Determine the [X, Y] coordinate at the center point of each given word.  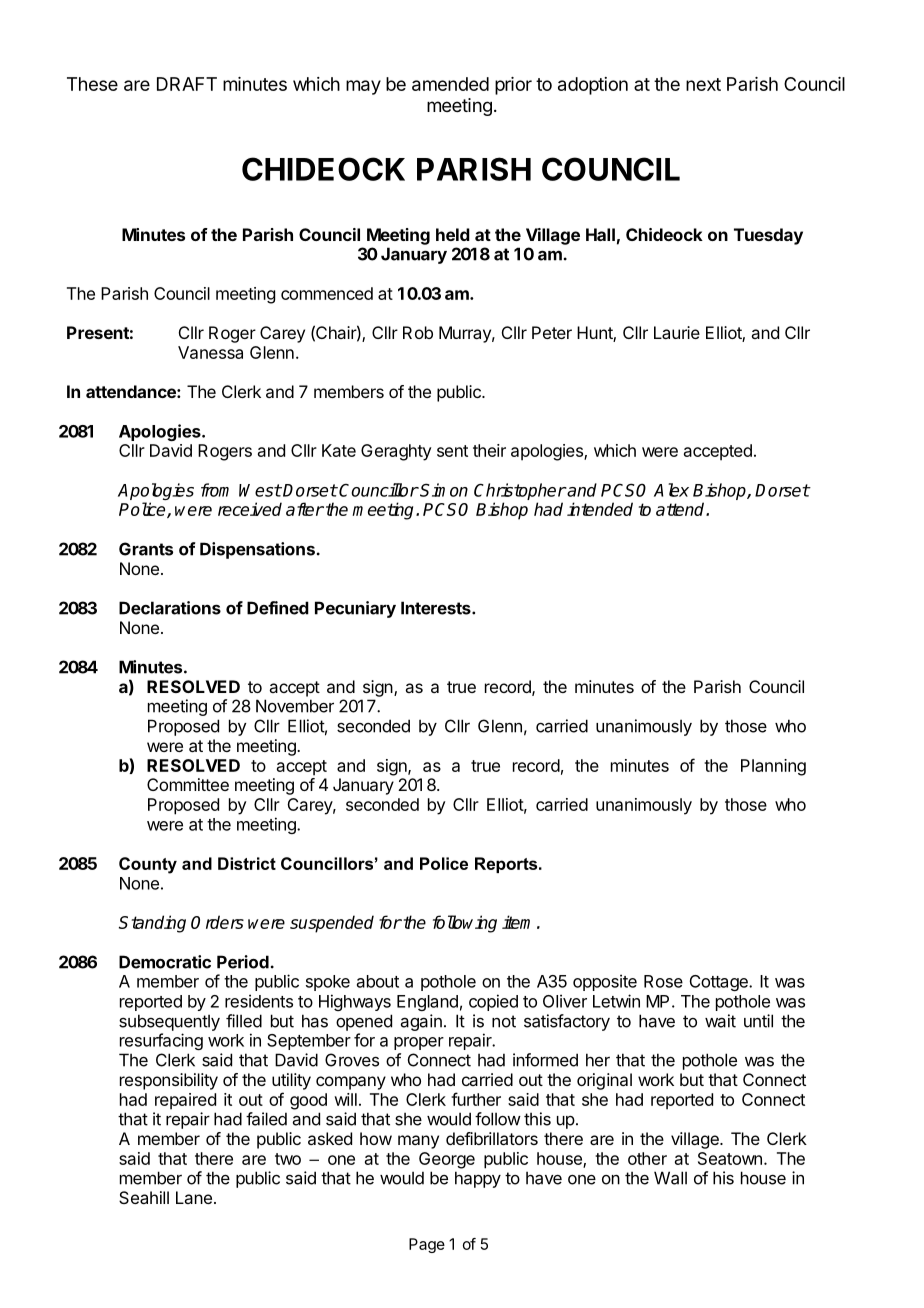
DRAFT [187, 84]
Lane [194, 1197]
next [703, 84]
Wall [670, 1178]
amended [450, 84]
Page [427, 1245]
